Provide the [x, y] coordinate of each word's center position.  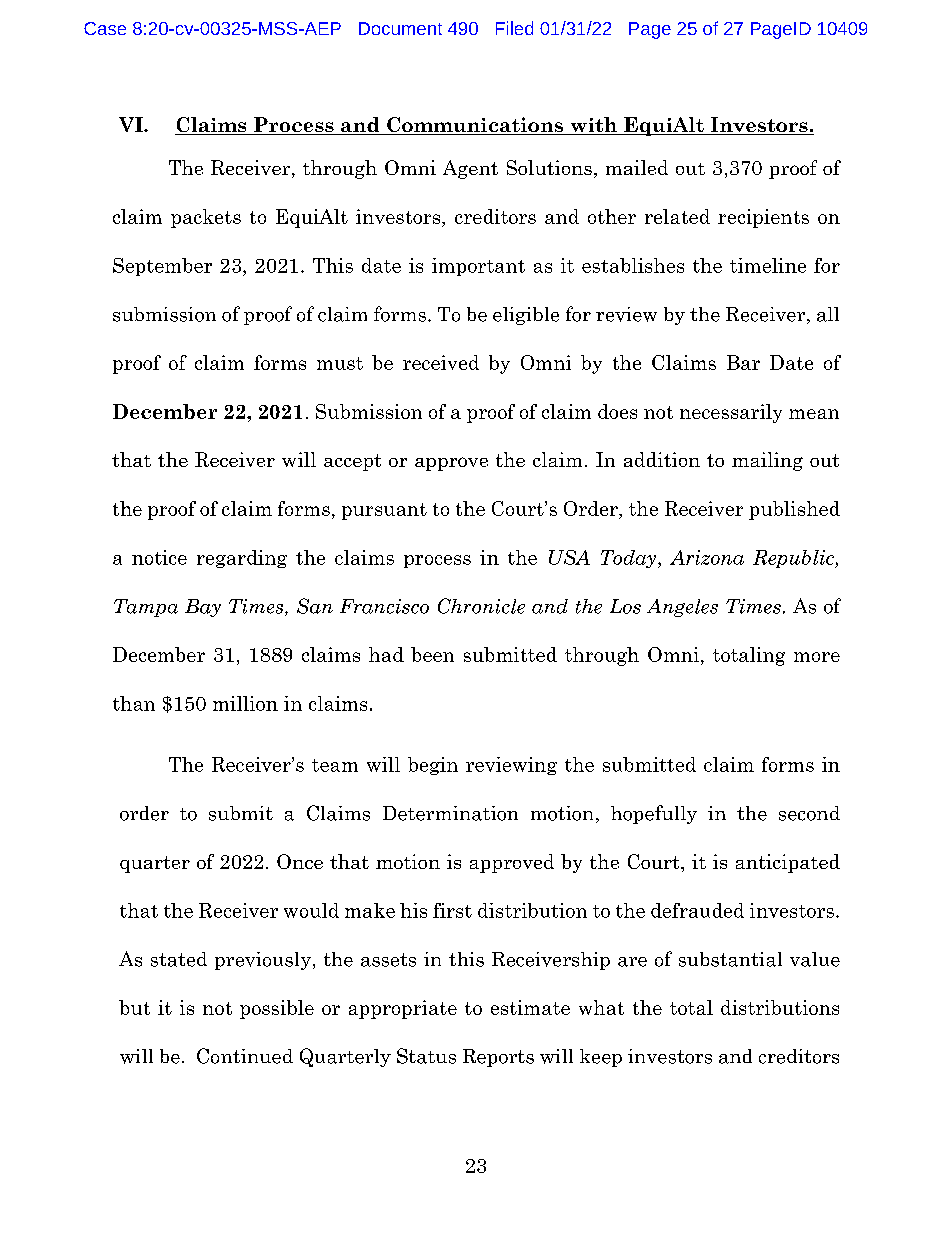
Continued [245, 1056]
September [162, 267]
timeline [768, 265]
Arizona [707, 557]
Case [105, 28]
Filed [514, 28]
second [809, 813]
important [478, 267]
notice [159, 557]
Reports [498, 1058]
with [593, 126]
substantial [730, 959]
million [245, 703]
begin [433, 766]
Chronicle [481, 606]
